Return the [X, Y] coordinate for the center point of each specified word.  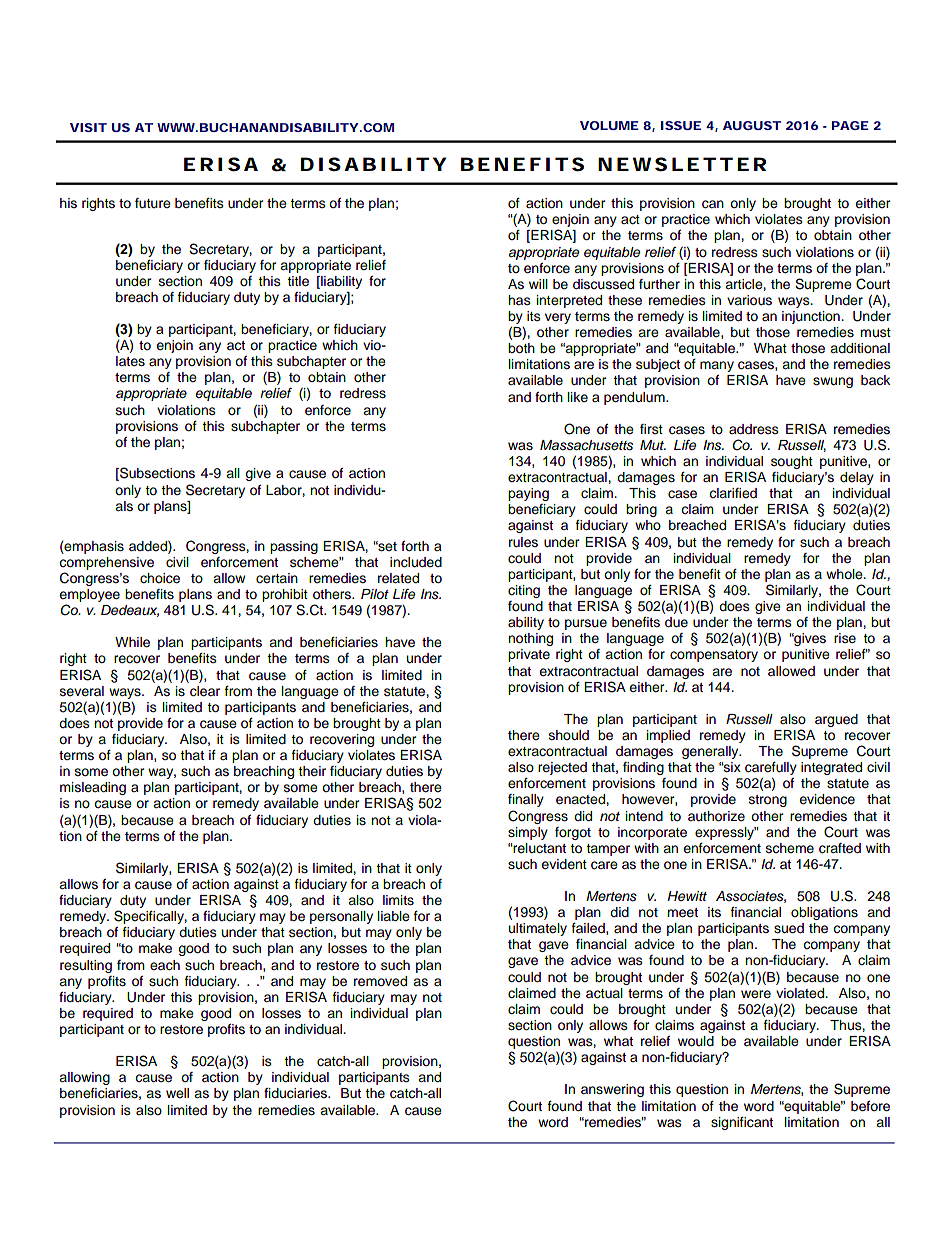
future [153, 203]
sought [792, 462]
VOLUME [609, 125]
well [177, 1093]
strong [768, 801]
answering [612, 1090]
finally [526, 800]
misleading [93, 788]
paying [528, 494]
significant [742, 1123]
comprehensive [106, 563]
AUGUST [752, 125]
